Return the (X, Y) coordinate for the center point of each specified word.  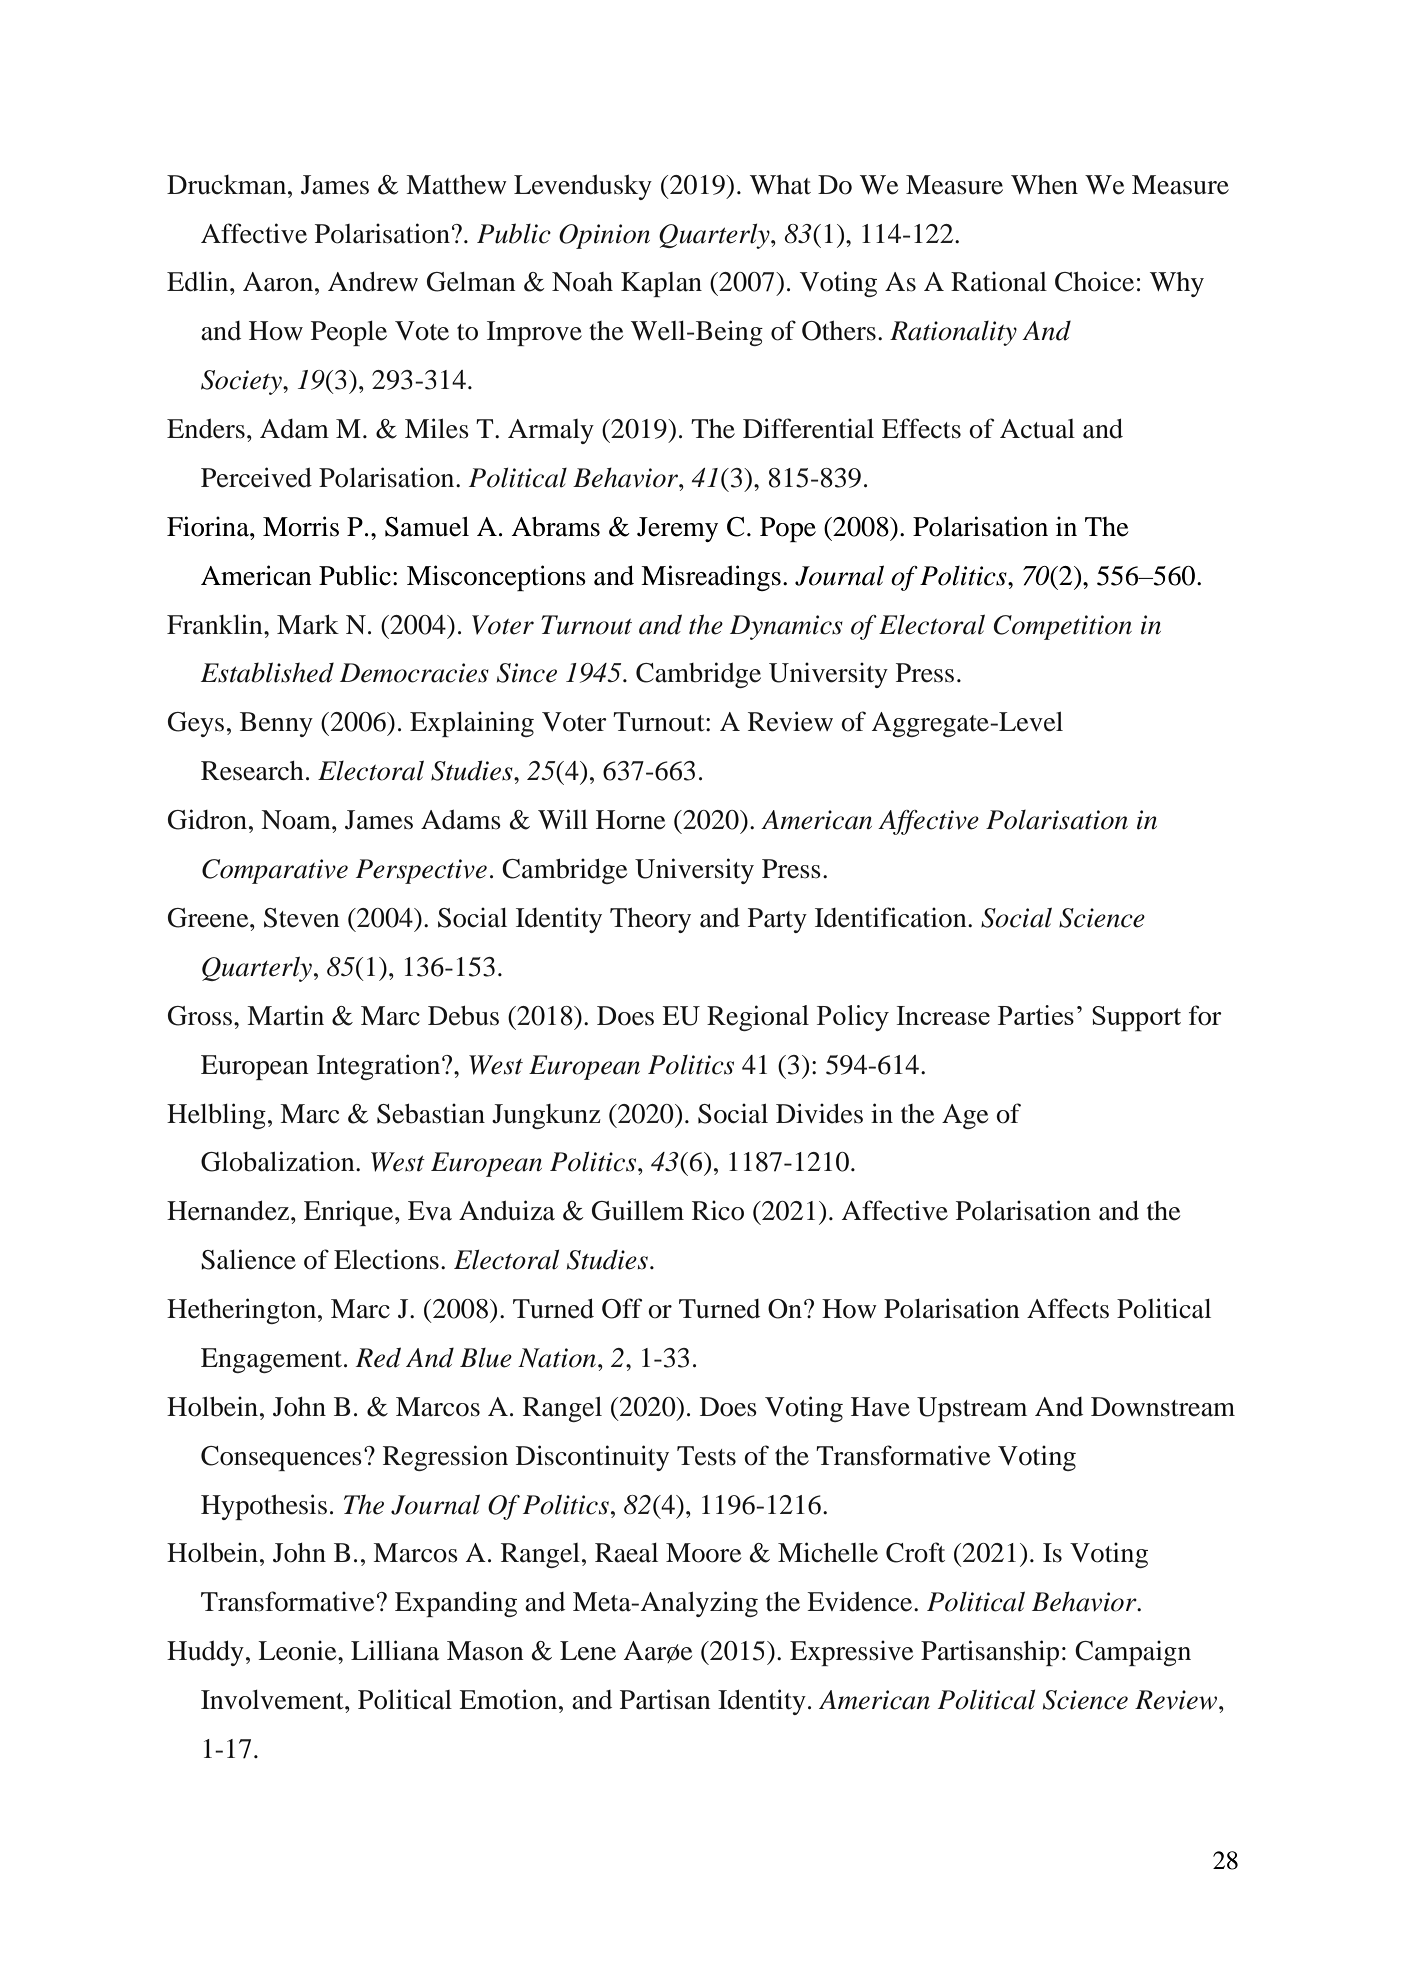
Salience (248, 1259)
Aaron (279, 282)
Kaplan (661, 284)
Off (622, 1308)
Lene (588, 1651)
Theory (650, 920)
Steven (302, 918)
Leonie (298, 1650)
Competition (1062, 627)
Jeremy (677, 529)
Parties (1036, 1015)
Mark (308, 625)
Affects (1068, 1308)
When (1044, 185)
